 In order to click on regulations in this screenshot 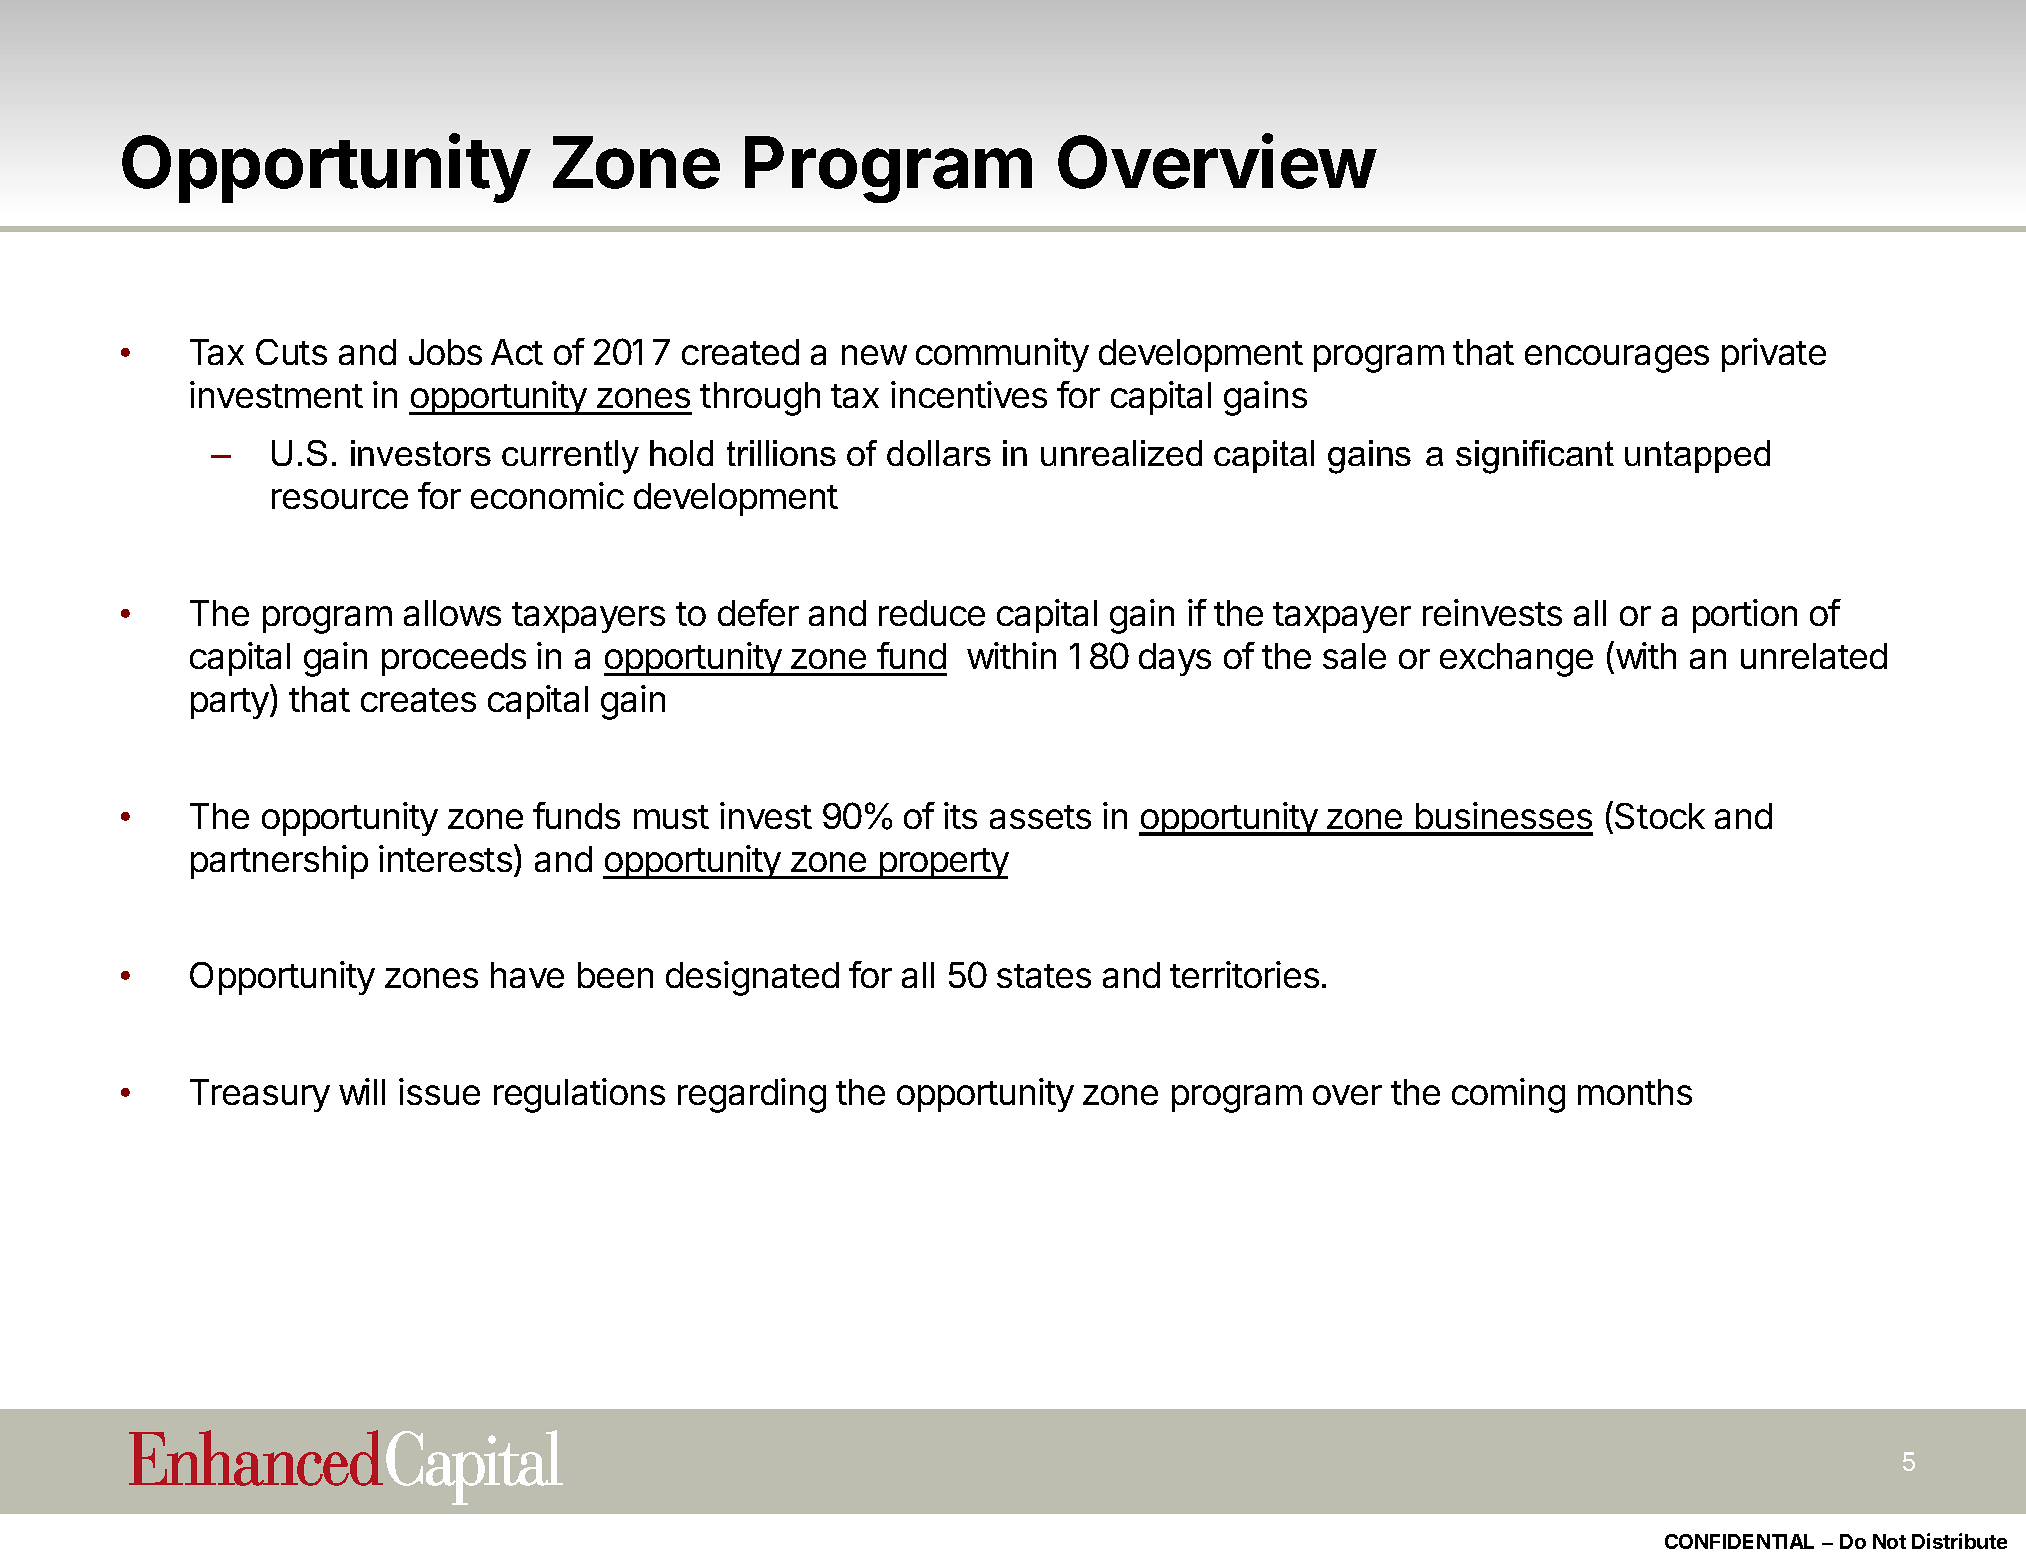, I will do `click(579, 1095)`.
